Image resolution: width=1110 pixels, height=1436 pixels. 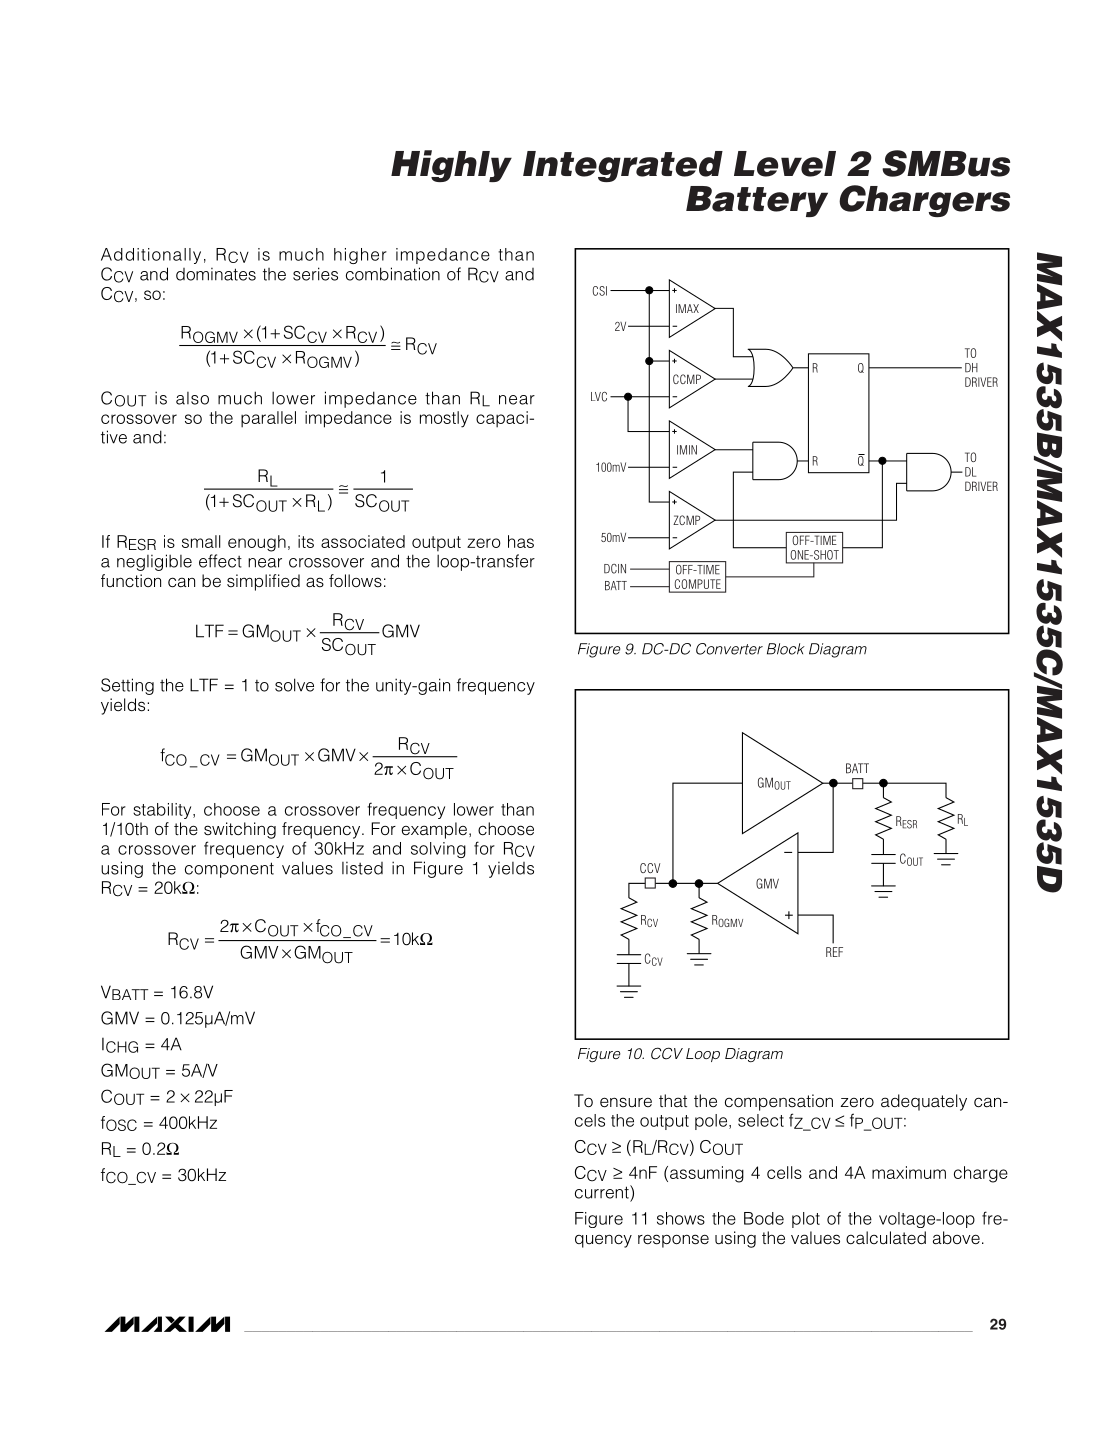 What do you see at coordinates (444, 419) in the screenshot?
I see `mostly` at bounding box center [444, 419].
